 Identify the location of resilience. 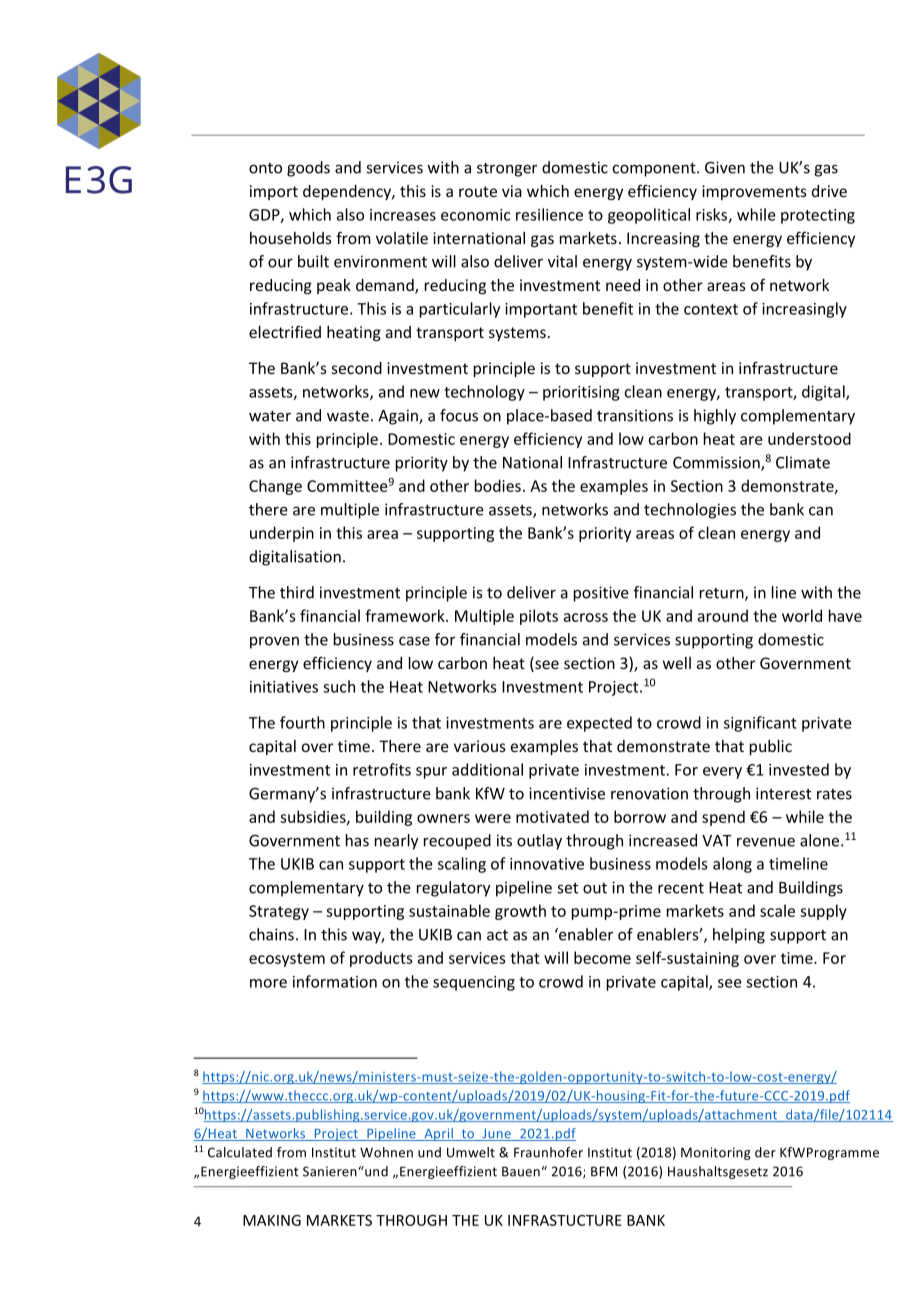
(549, 214).
